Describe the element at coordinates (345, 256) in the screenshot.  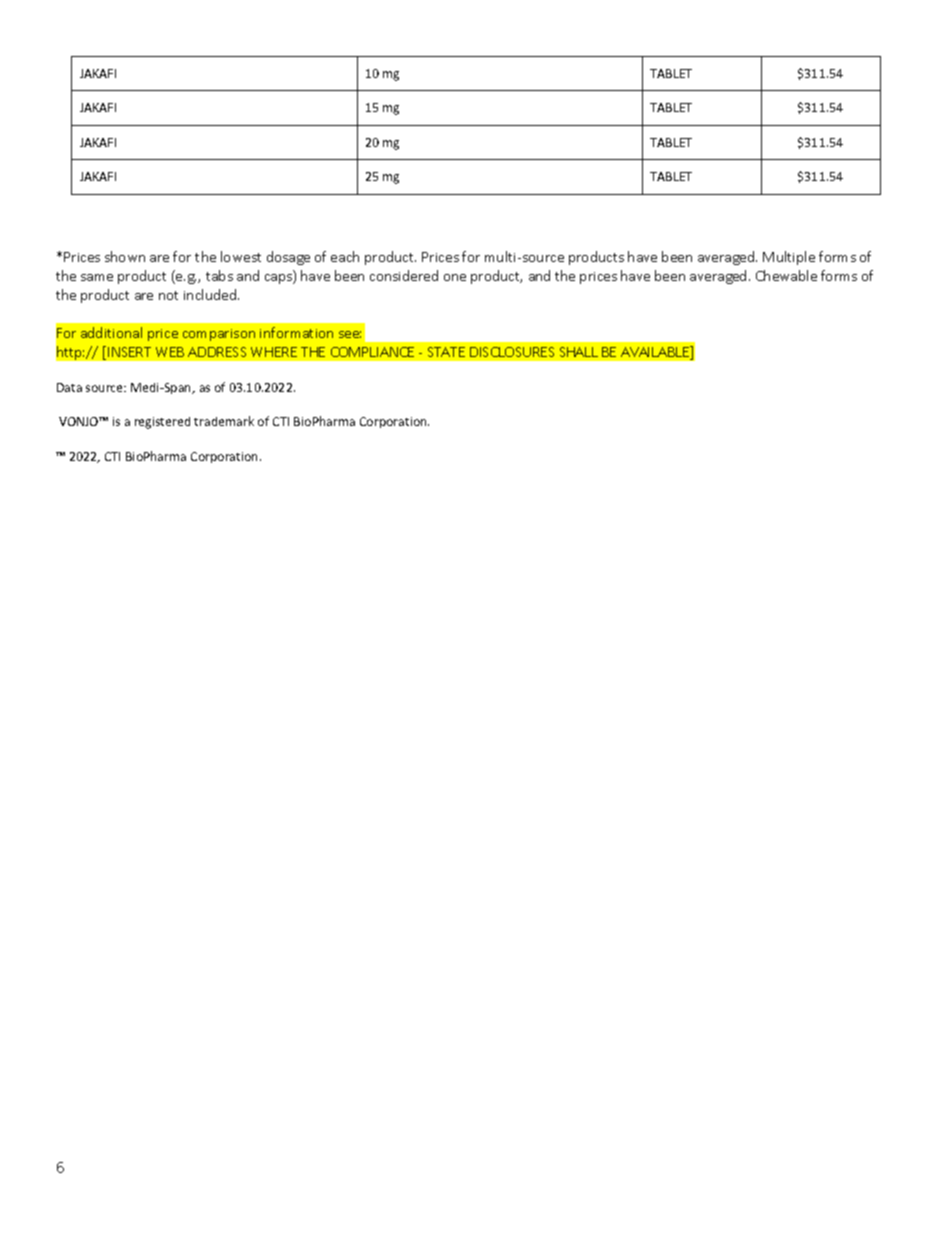
I see `each` at that location.
